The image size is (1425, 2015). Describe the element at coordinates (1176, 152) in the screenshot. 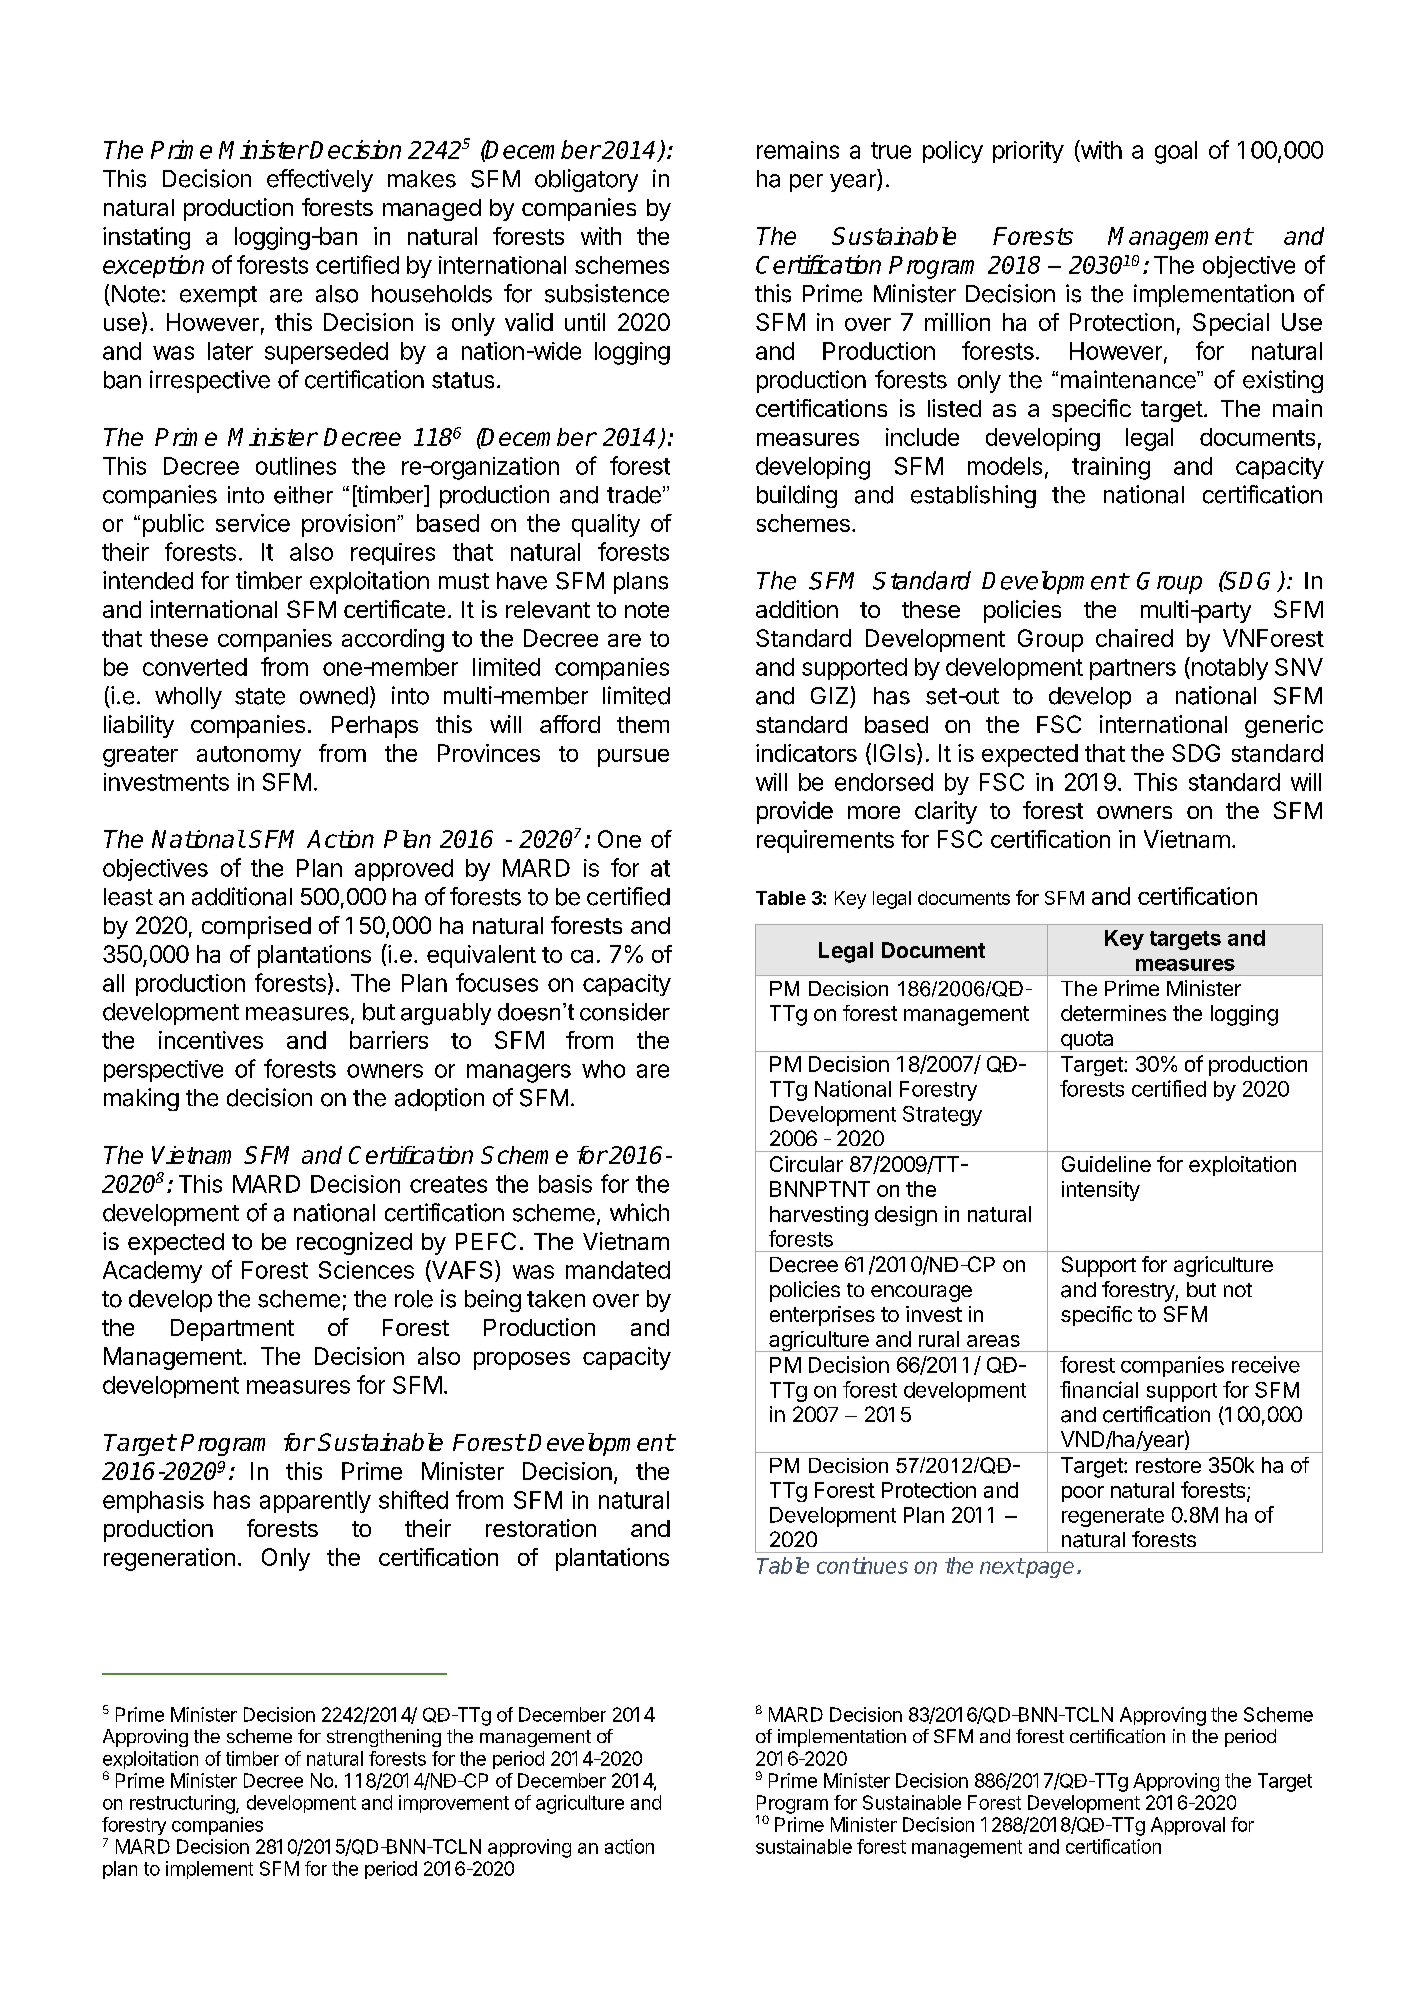

I see `goal` at that location.
